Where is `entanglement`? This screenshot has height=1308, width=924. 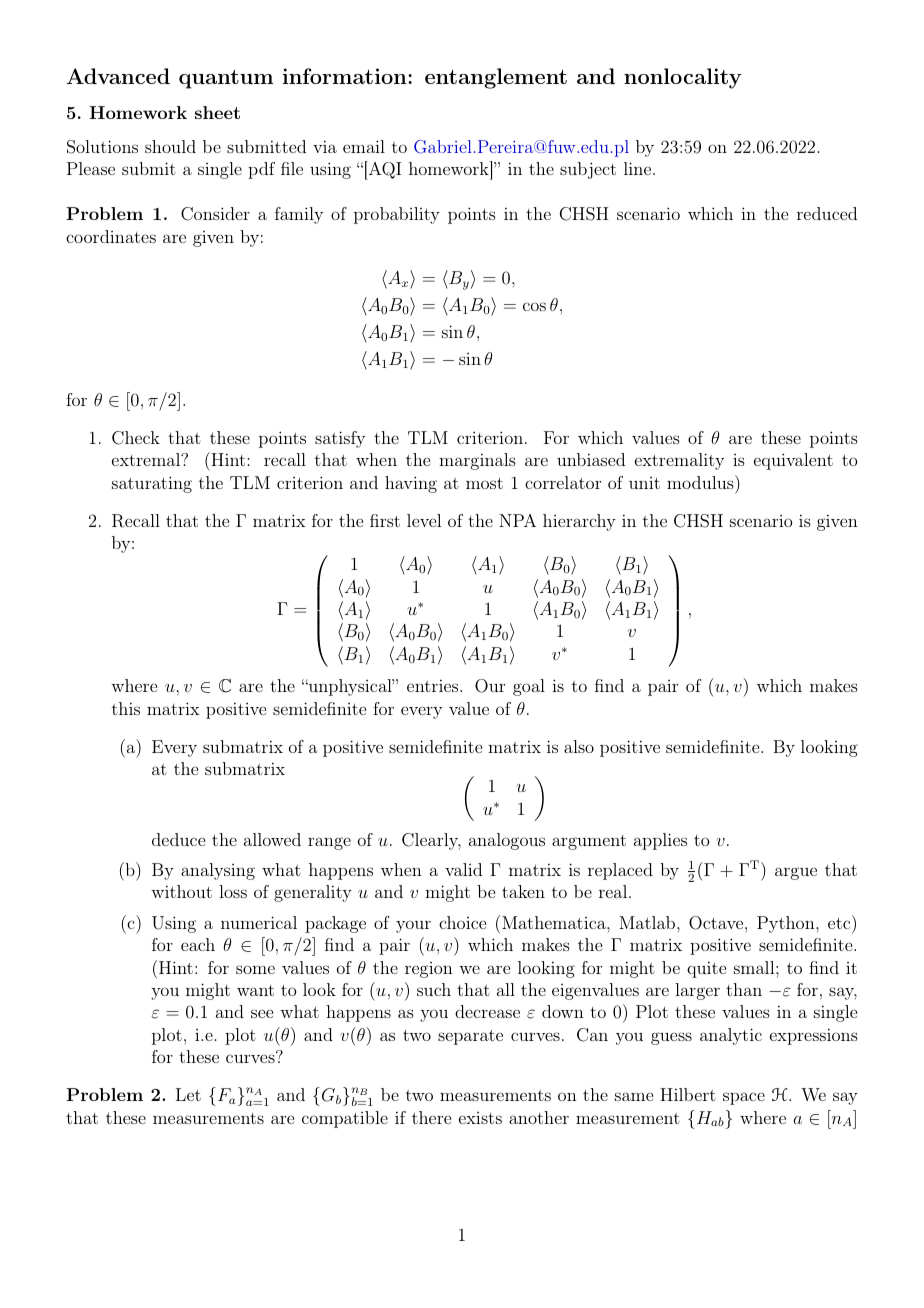
entanglement is located at coordinates (496, 78).
